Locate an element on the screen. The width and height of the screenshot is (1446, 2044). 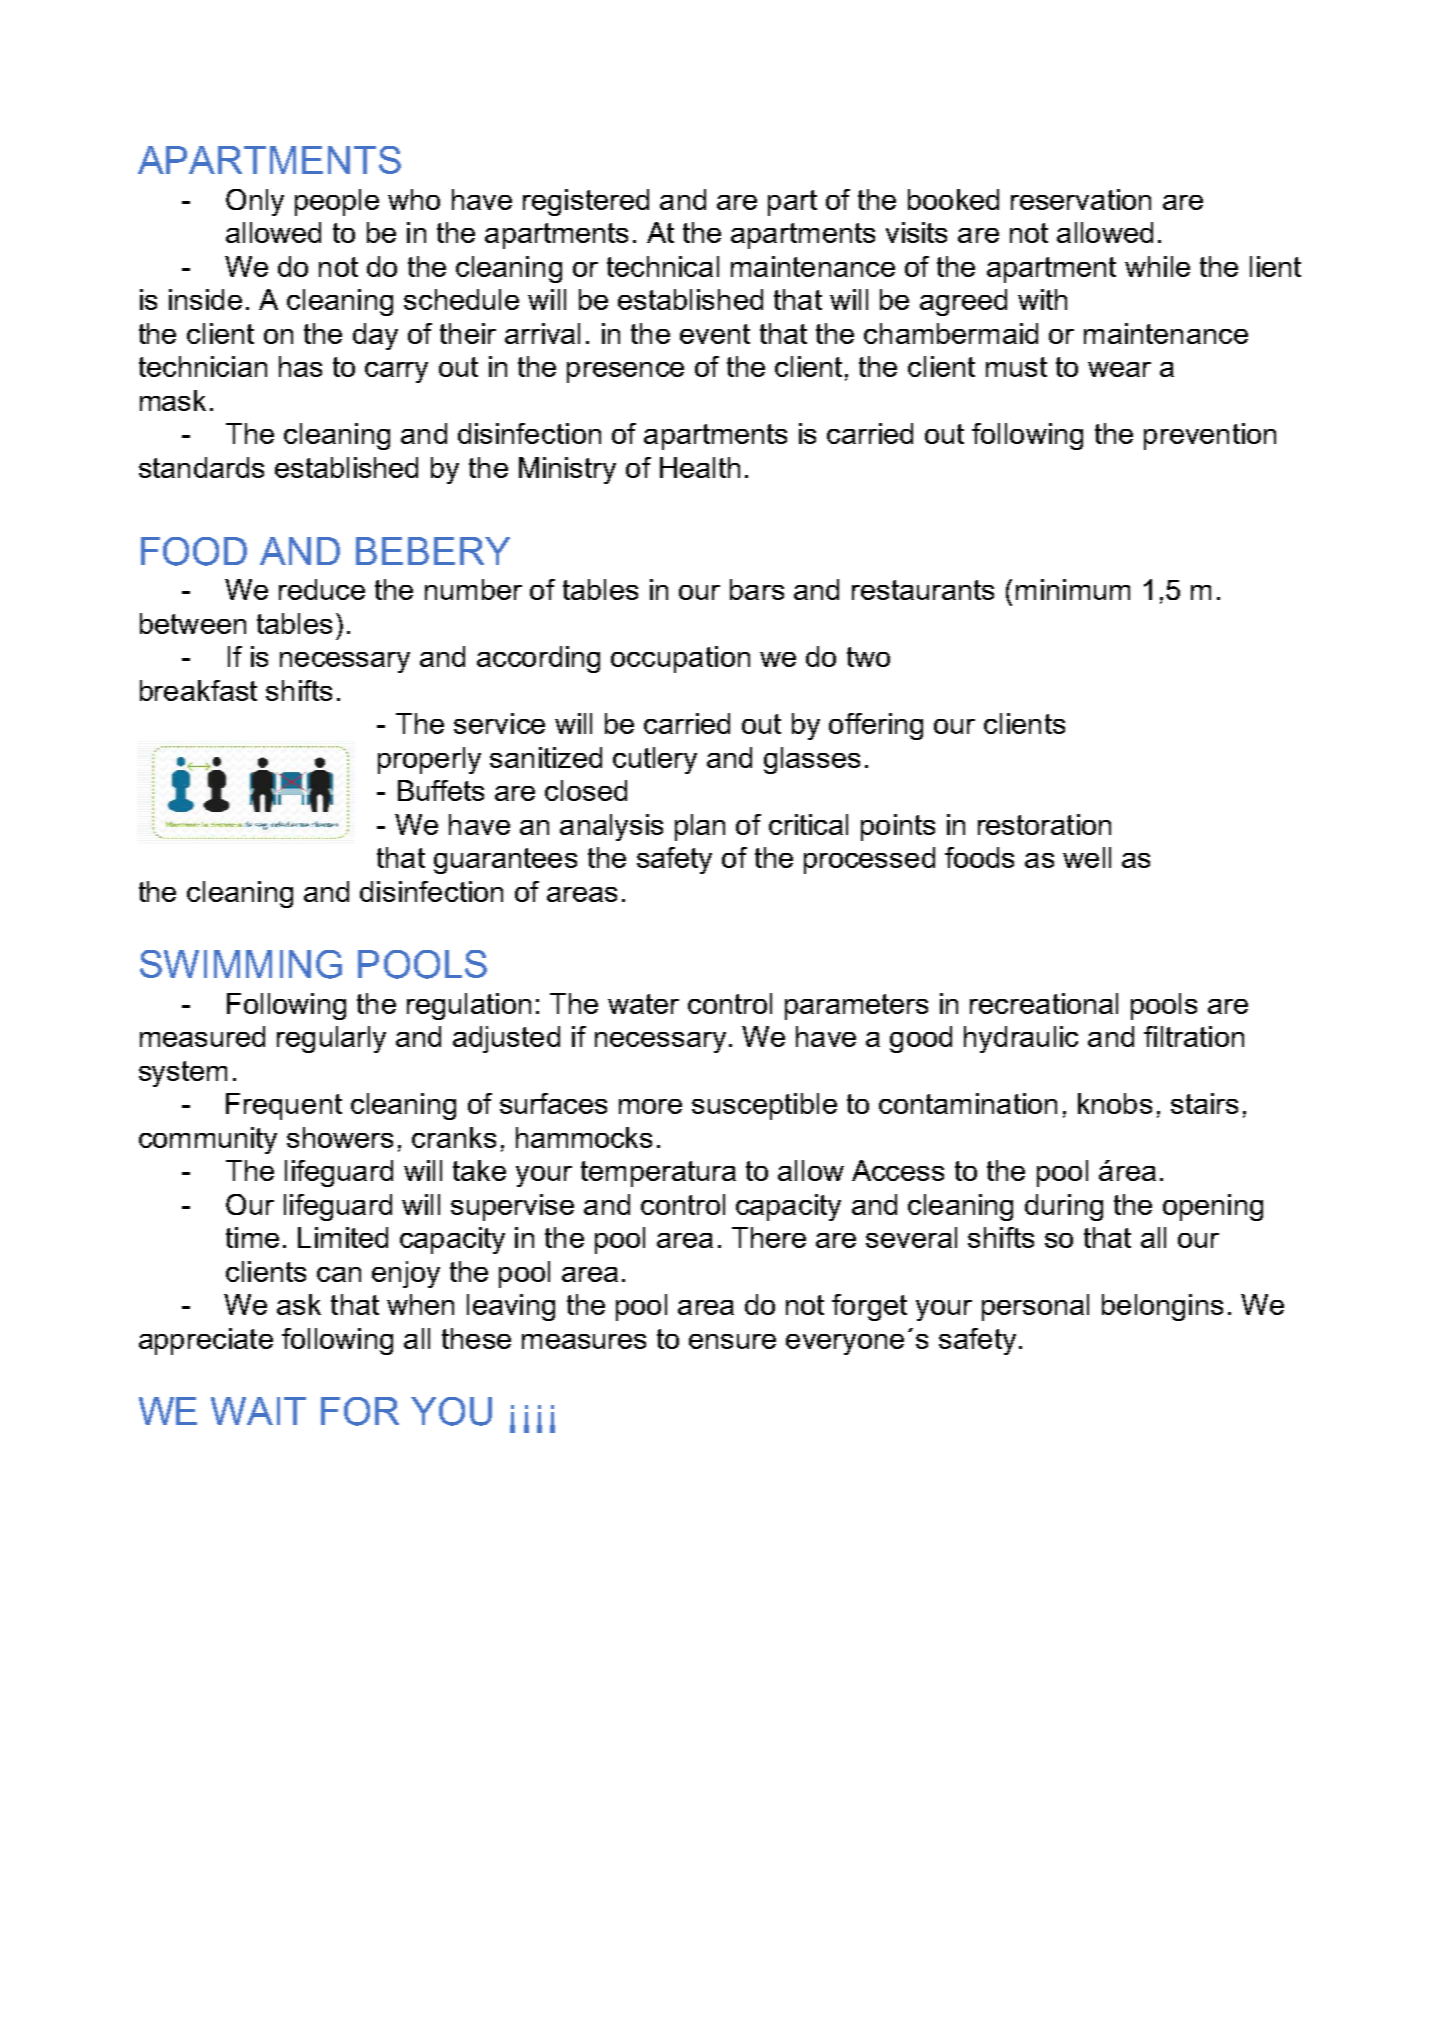
ensure is located at coordinates (732, 1341).
